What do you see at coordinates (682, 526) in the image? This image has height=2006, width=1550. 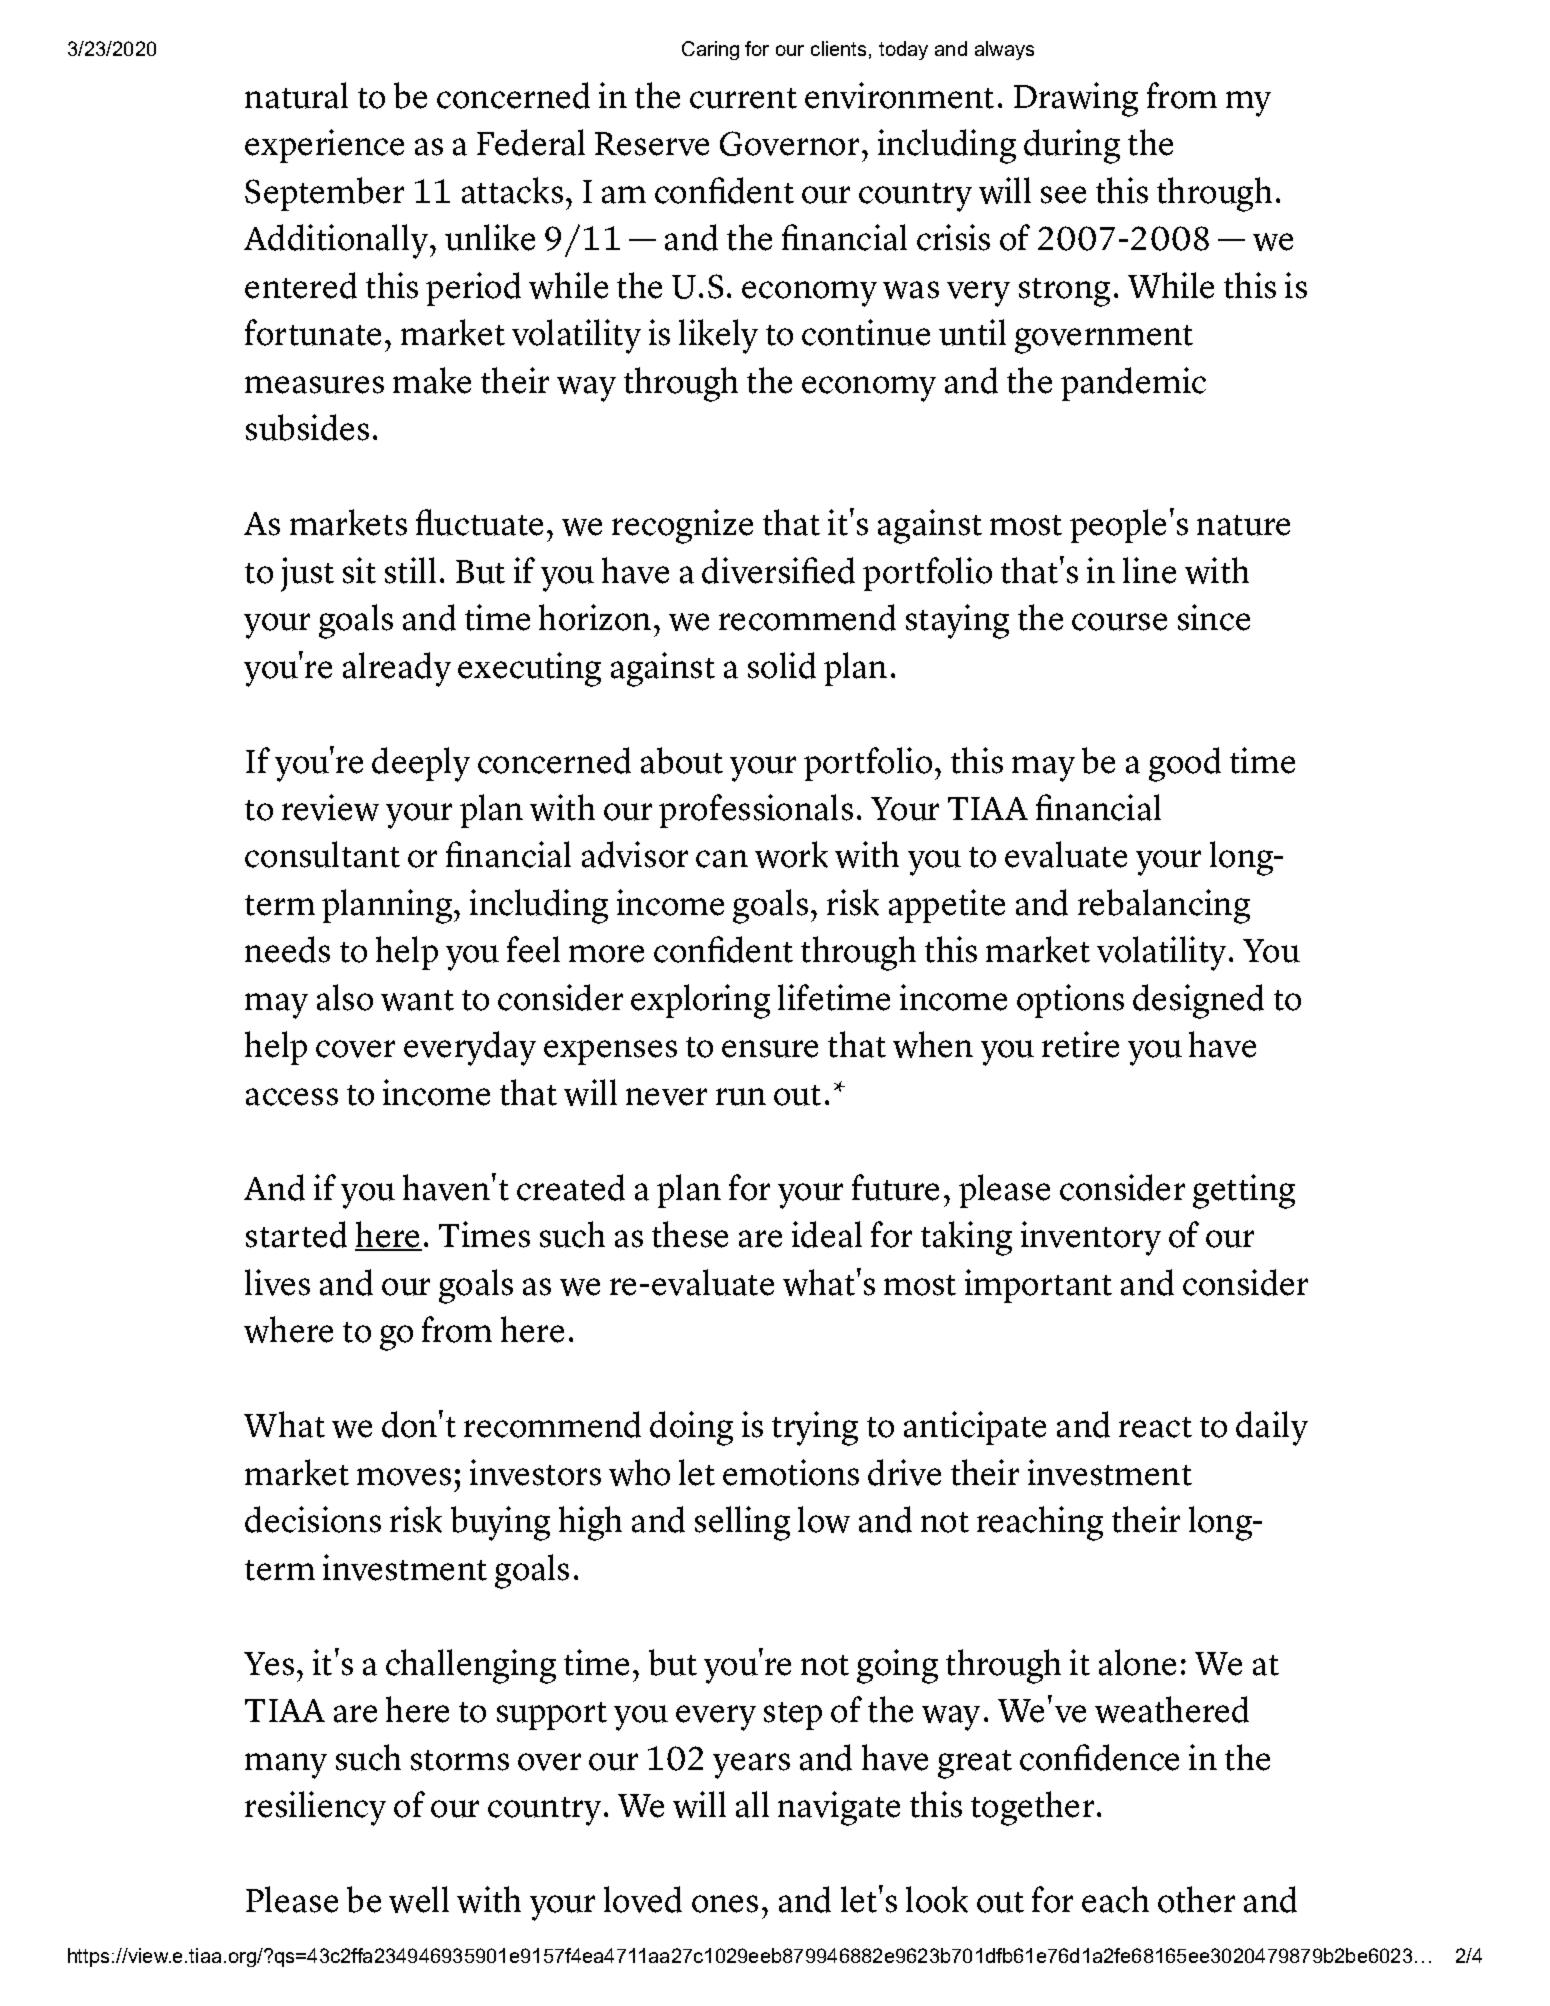 I see `recognize` at bounding box center [682, 526].
